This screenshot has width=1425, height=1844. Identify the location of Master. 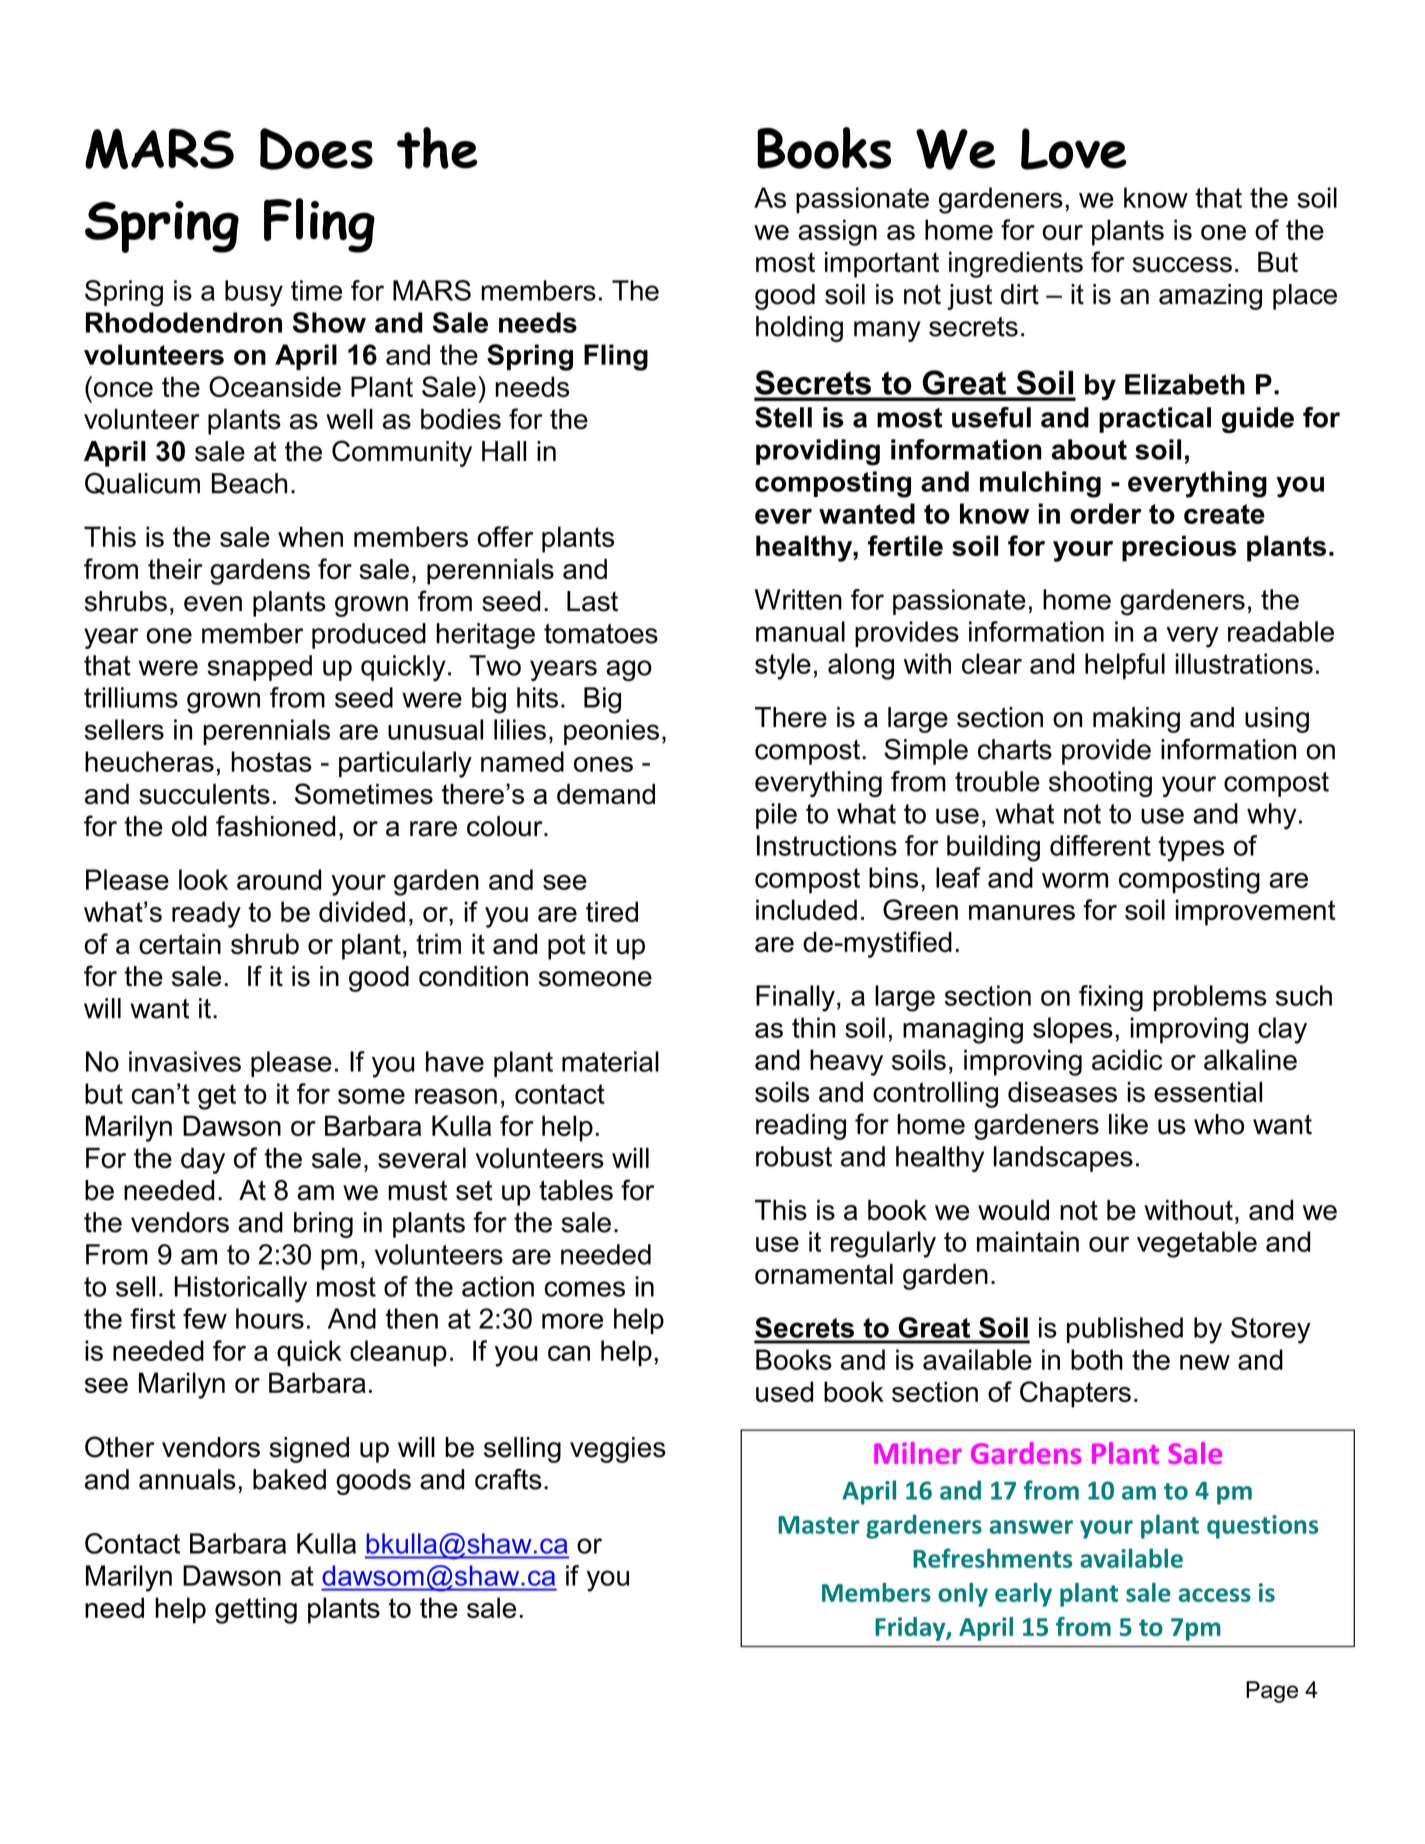
(819, 1525).
